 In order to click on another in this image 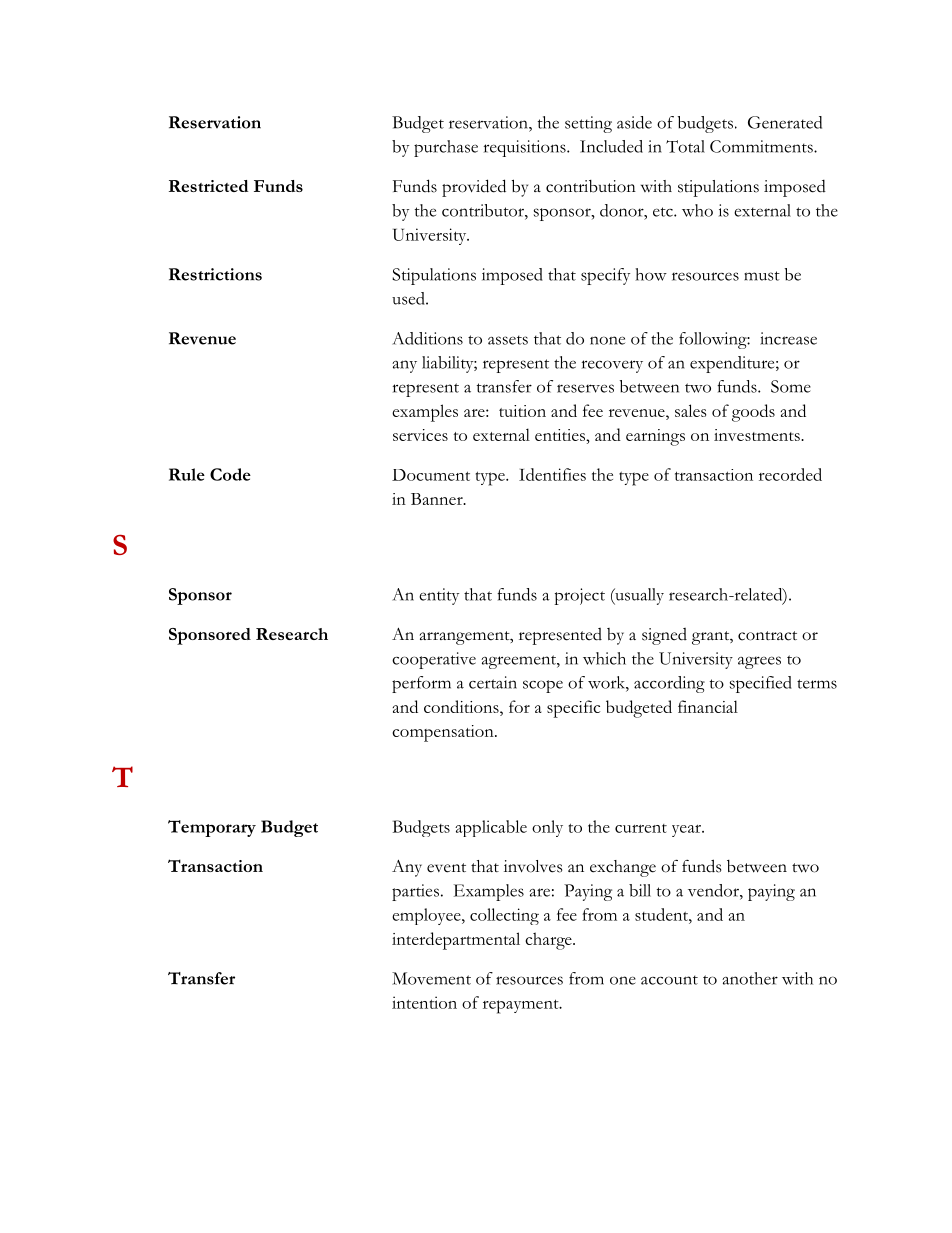, I will do `click(750, 978)`.
